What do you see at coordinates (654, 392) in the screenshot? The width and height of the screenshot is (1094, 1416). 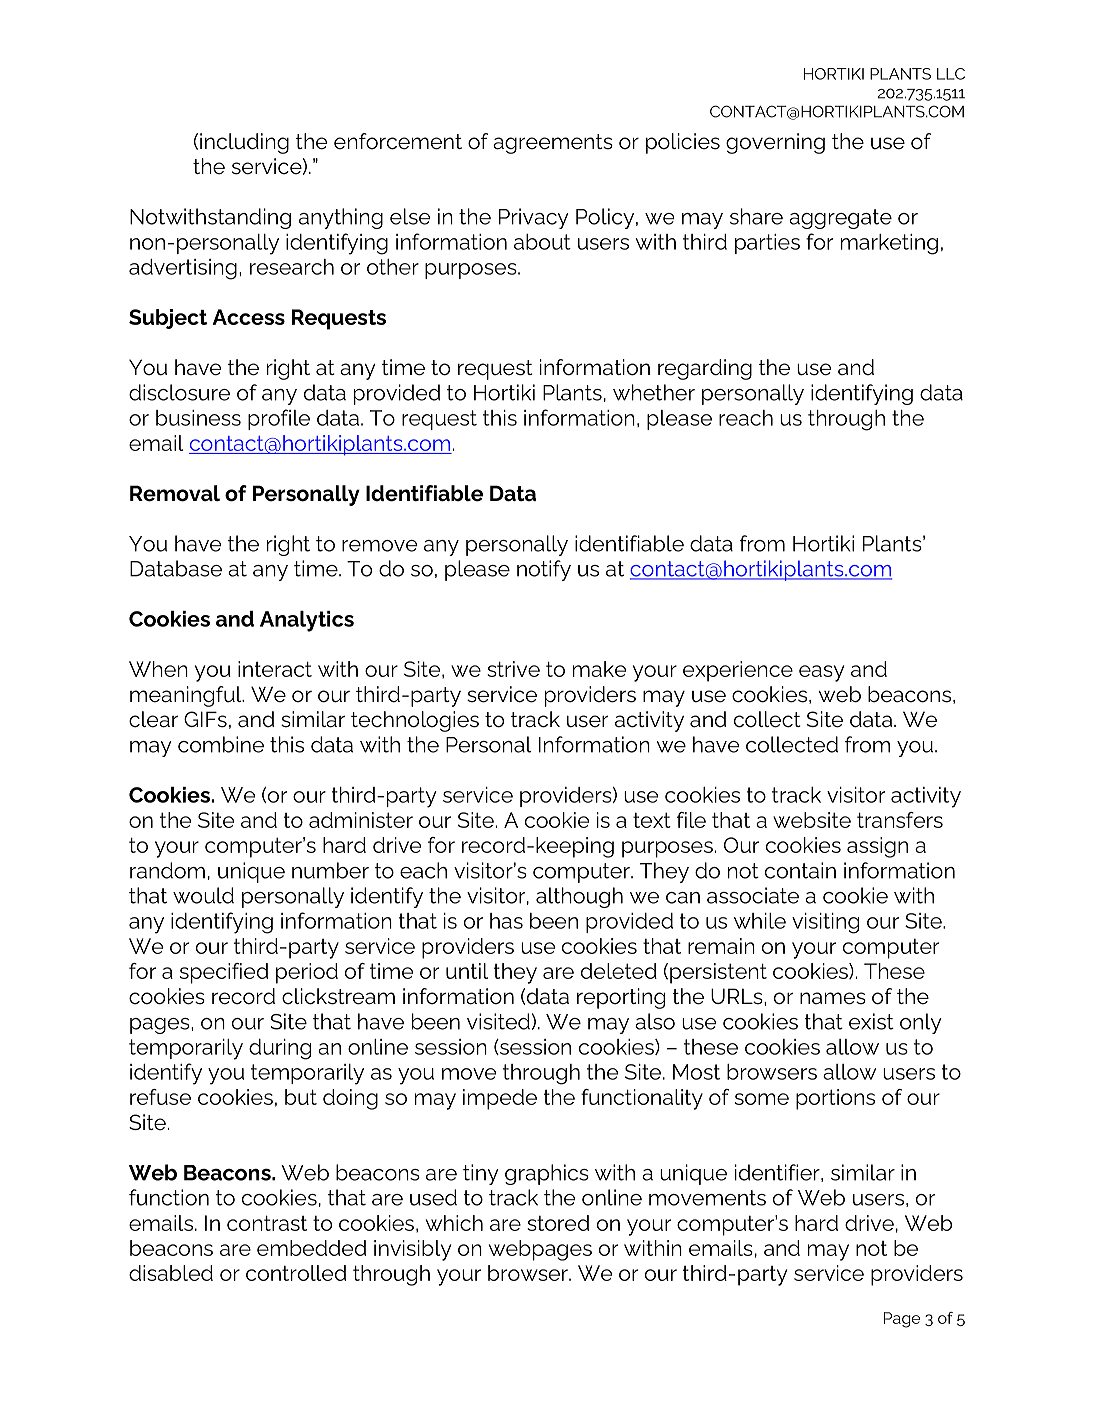 I see `whether` at bounding box center [654, 392].
